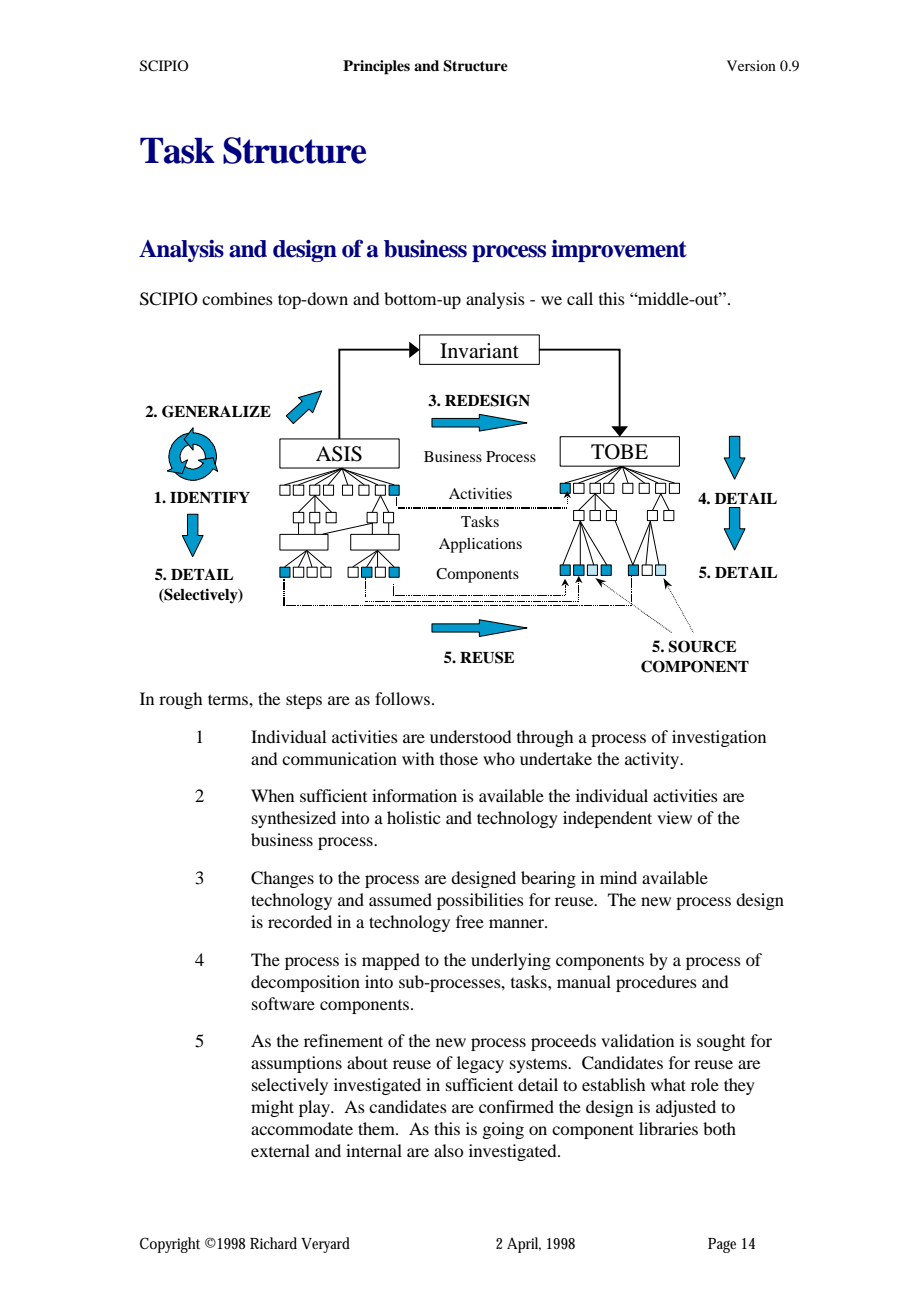  Describe the element at coordinates (751, 65) in the document. I see `Version` at that location.
